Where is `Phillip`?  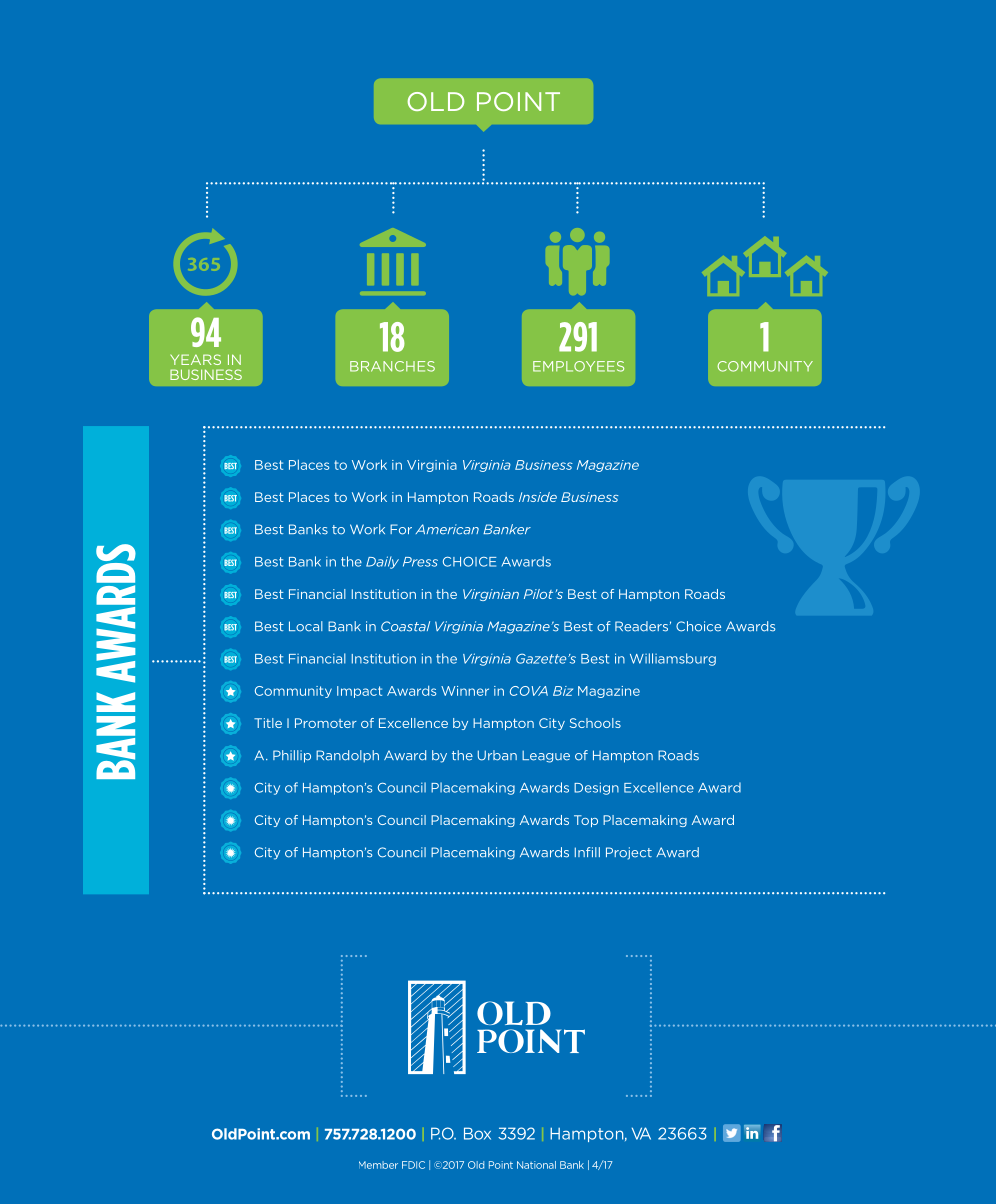 Phillip is located at coordinates (292, 756).
